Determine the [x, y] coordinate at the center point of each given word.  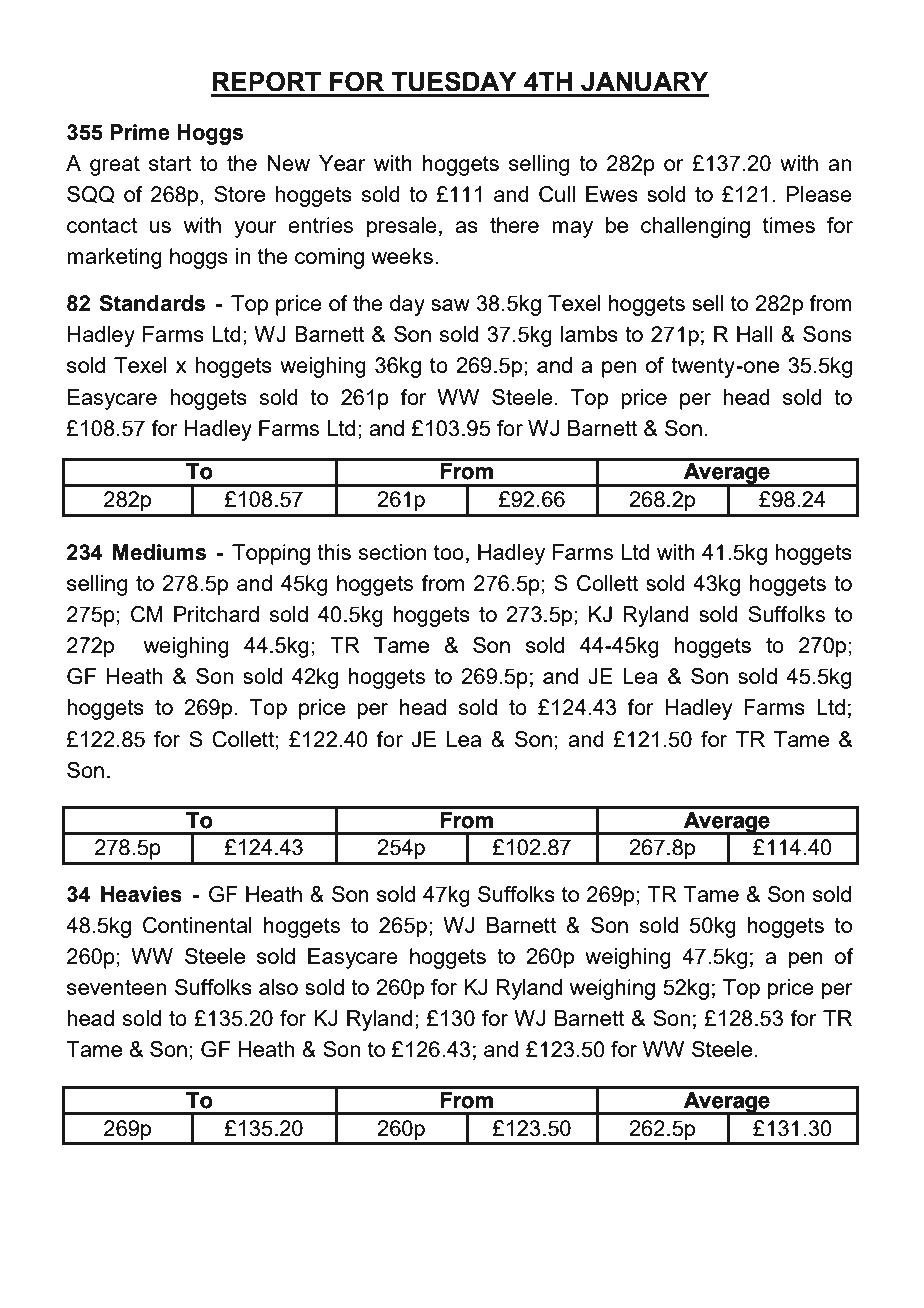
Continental [197, 925]
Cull [557, 194]
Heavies [141, 894]
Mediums [160, 552]
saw [450, 305]
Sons [827, 334]
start [170, 163]
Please [819, 194]
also [278, 987]
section [392, 552]
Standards [152, 303]
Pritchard [216, 614]
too [449, 552]
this [334, 552]
